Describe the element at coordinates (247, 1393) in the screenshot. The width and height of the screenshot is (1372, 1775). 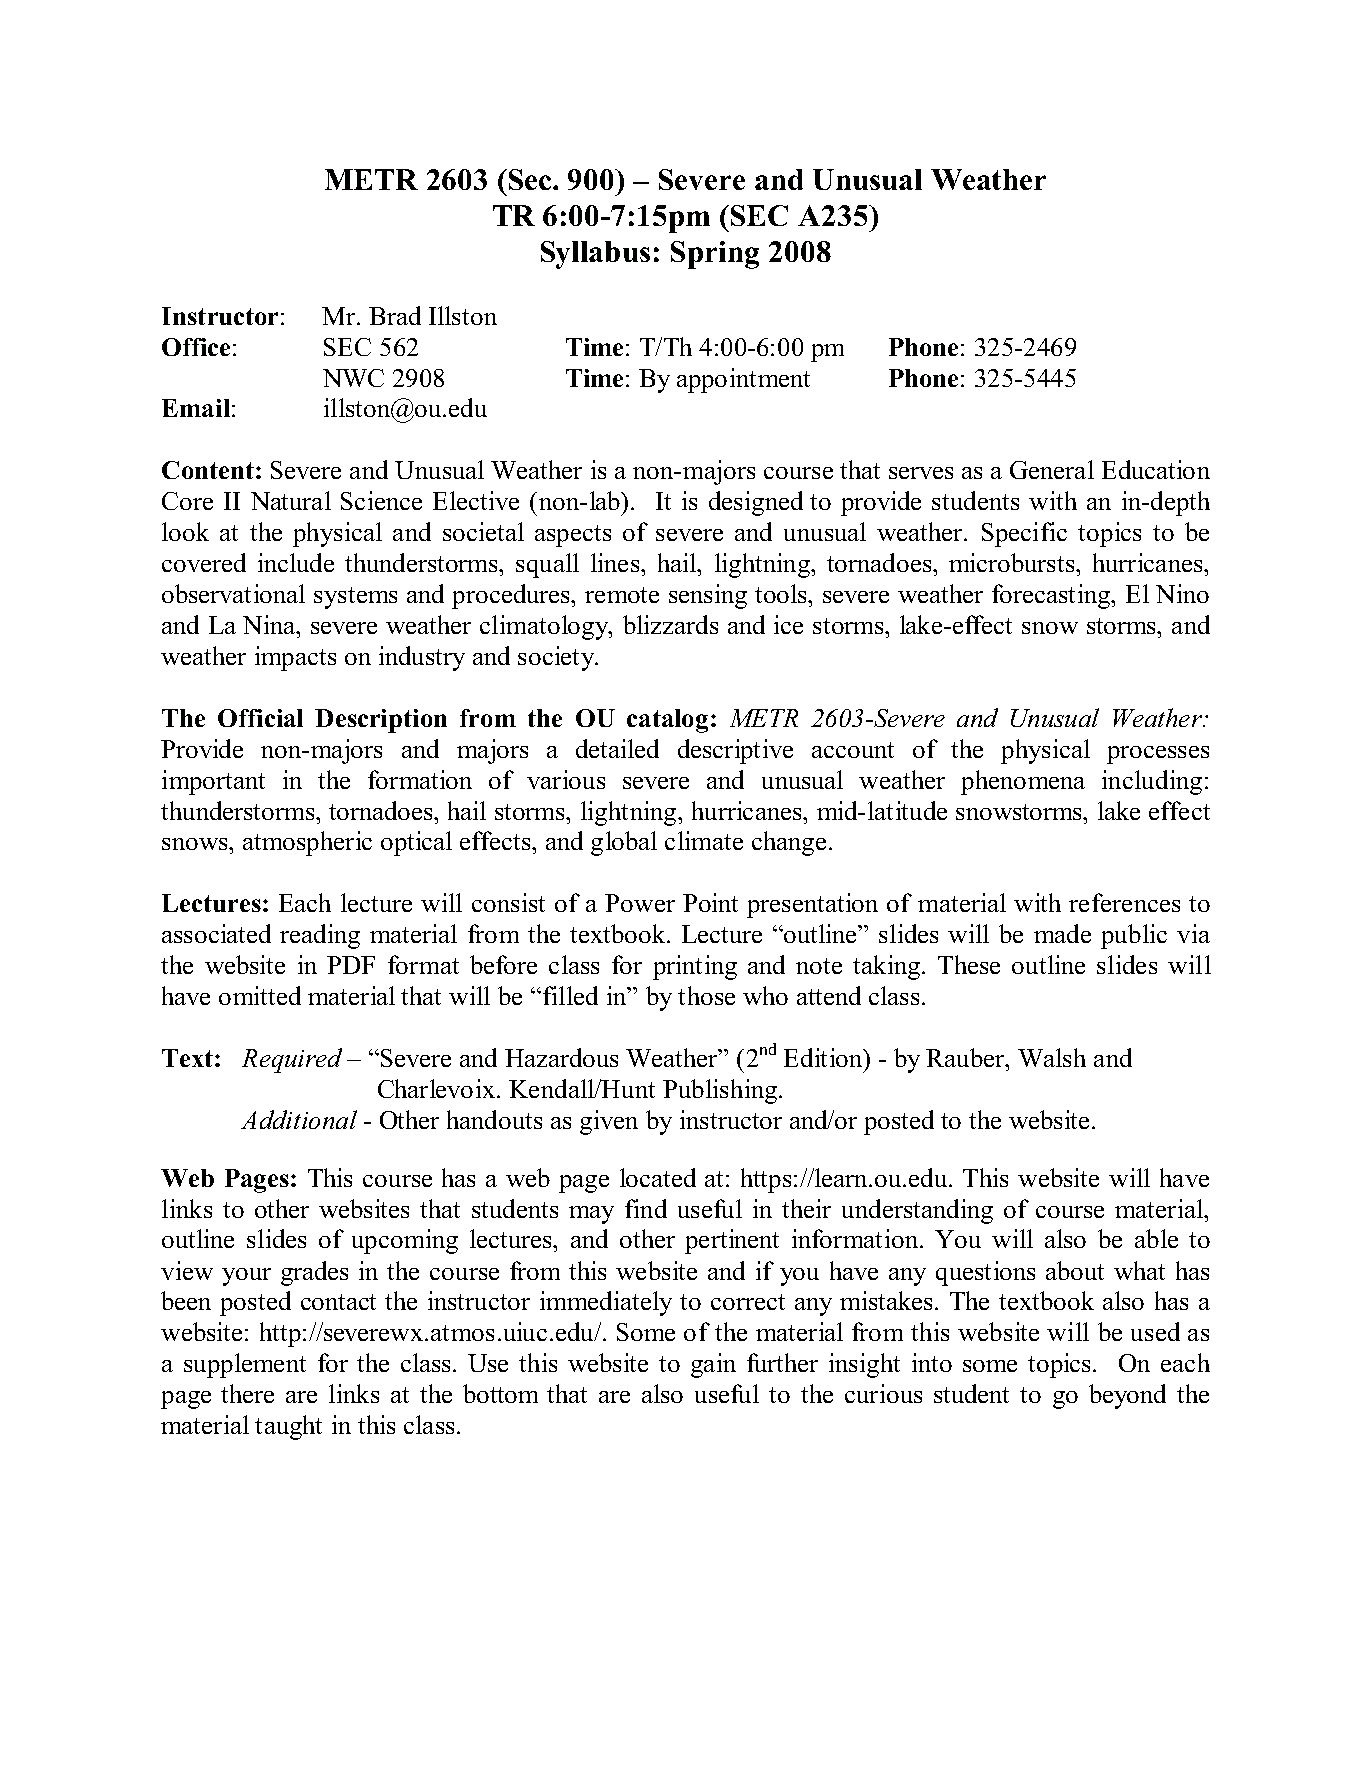
I see `there` at that location.
